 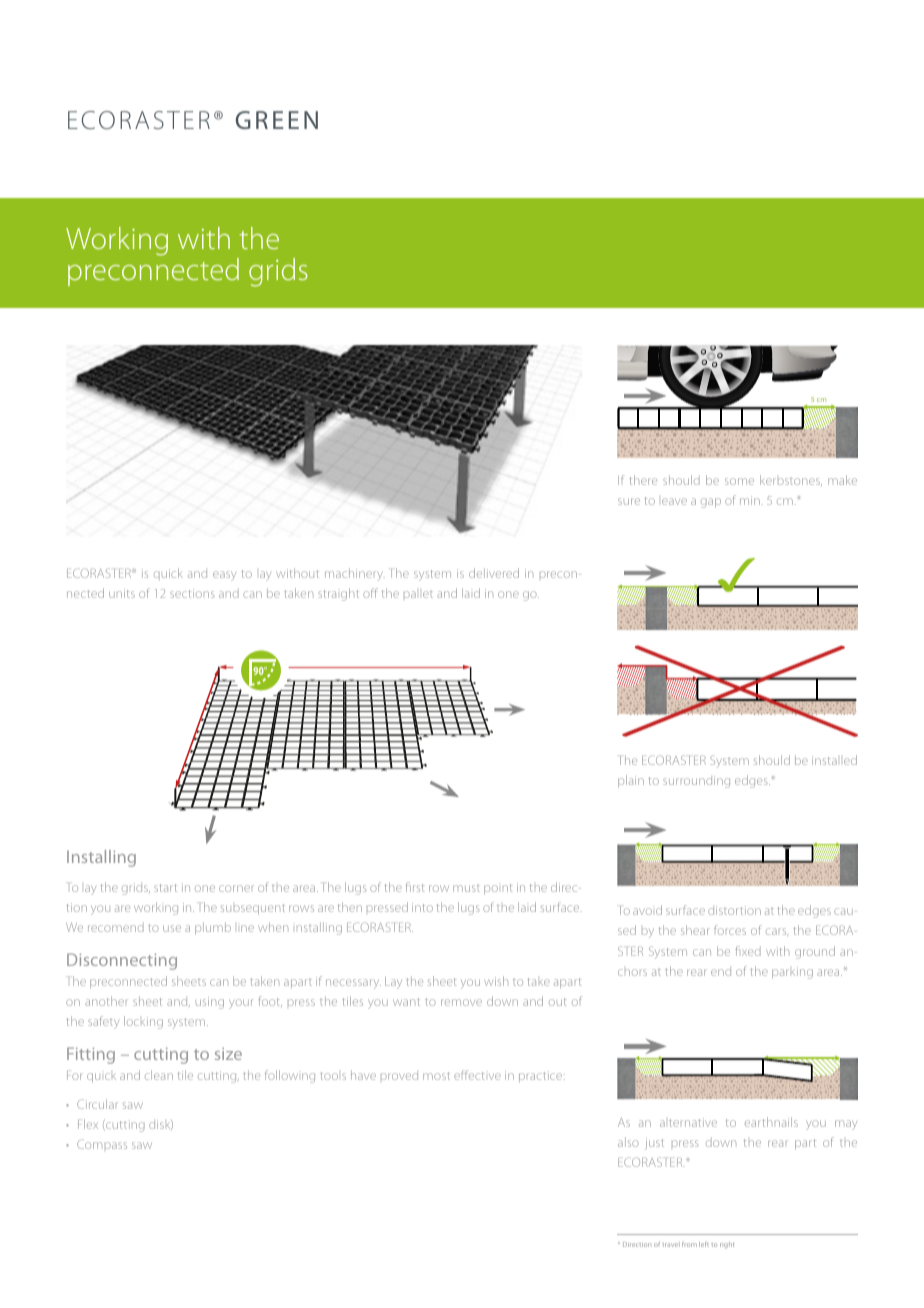 What do you see at coordinates (466, 888) in the screenshot?
I see `must` at bounding box center [466, 888].
